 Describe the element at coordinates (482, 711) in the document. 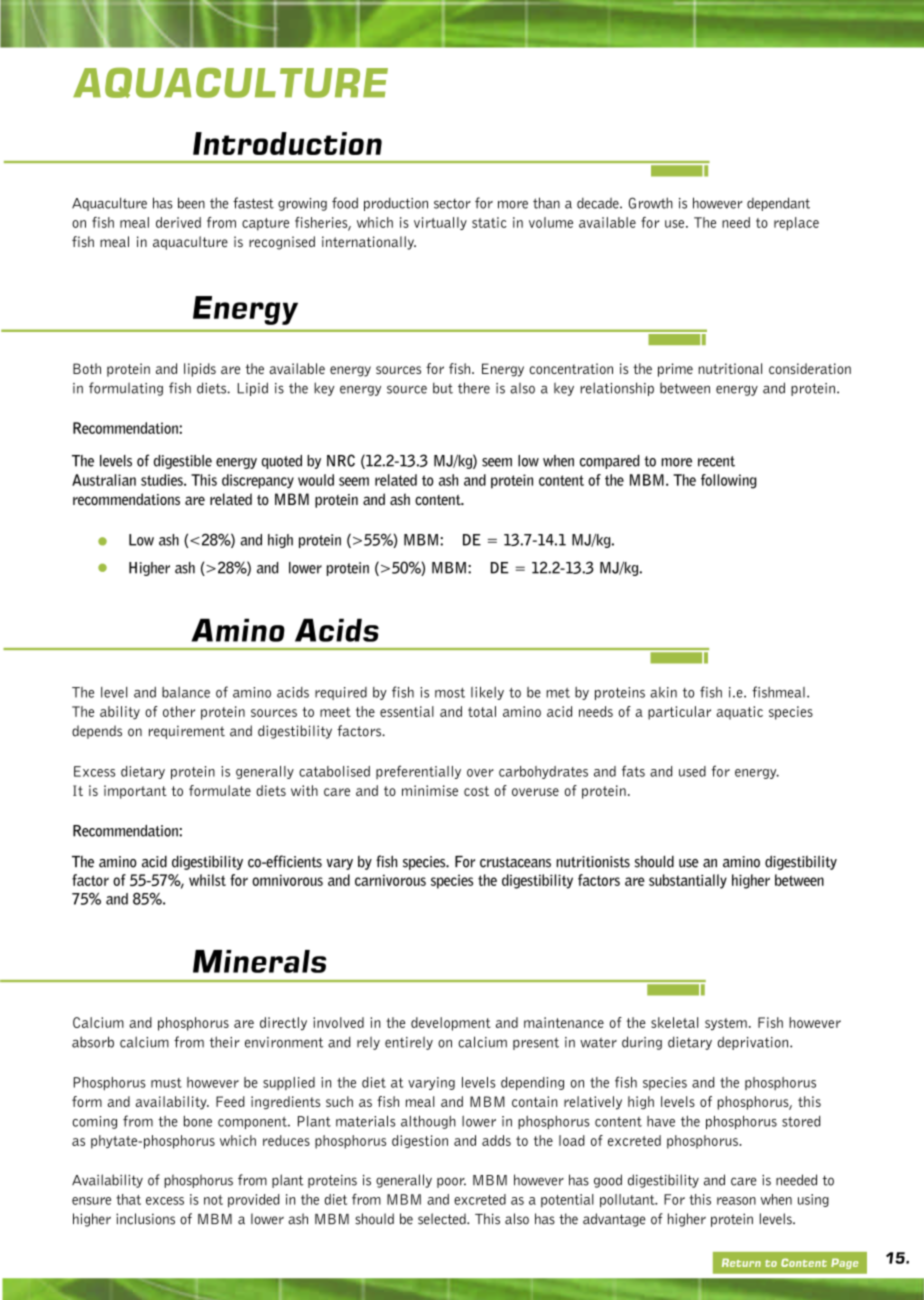

I see `total` at that location.
